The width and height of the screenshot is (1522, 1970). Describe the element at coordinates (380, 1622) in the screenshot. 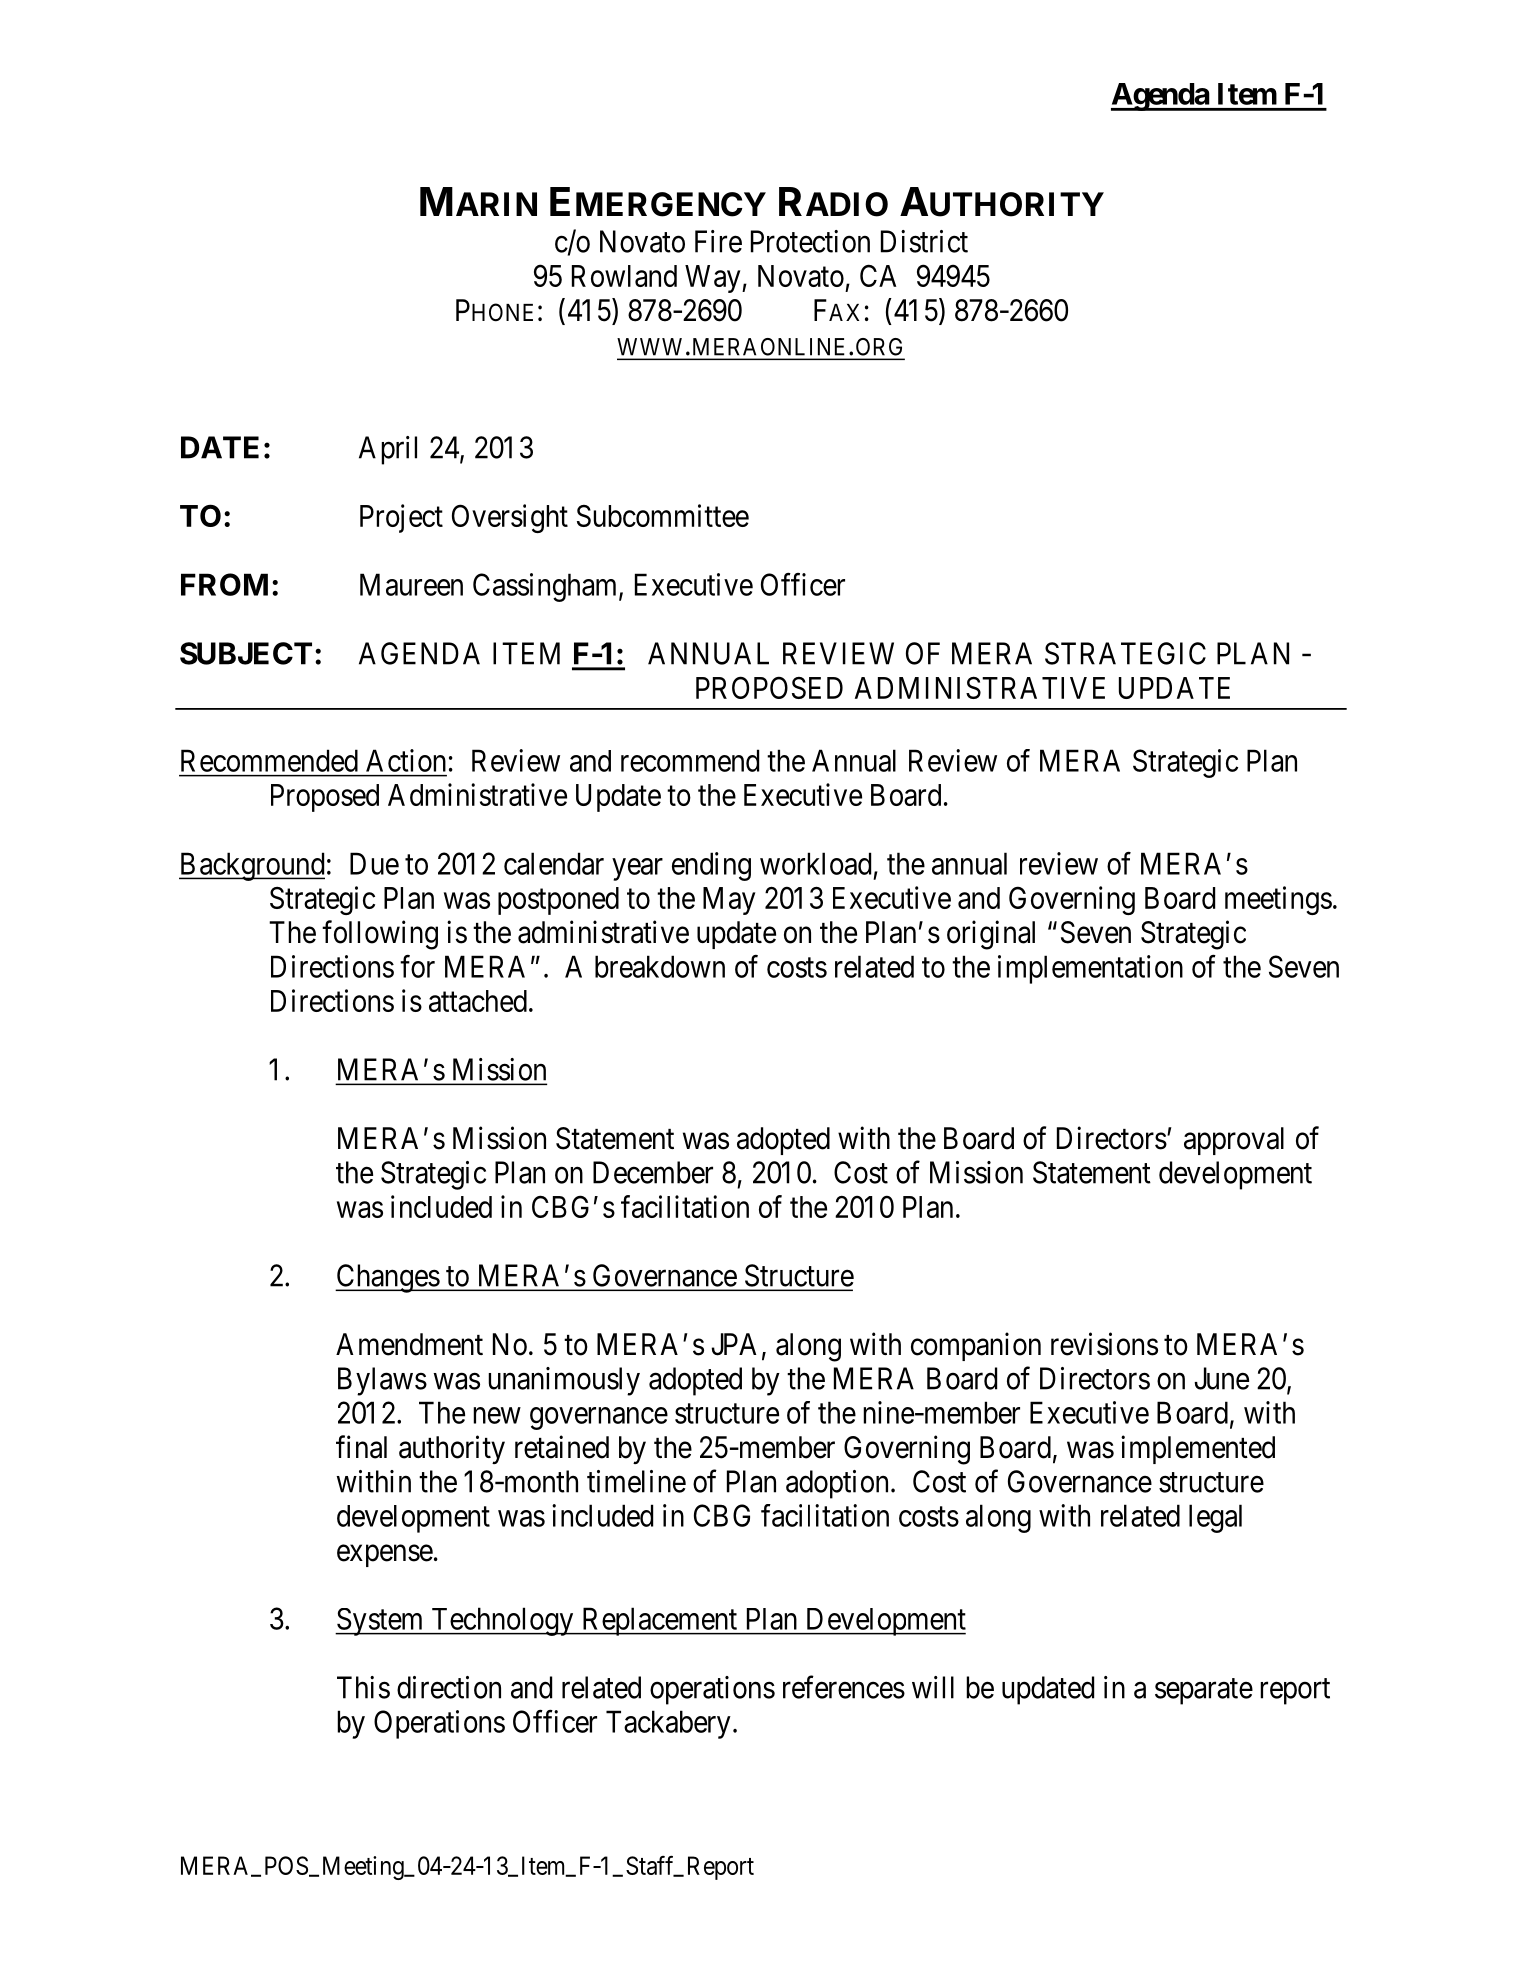

I see `System` at that location.
